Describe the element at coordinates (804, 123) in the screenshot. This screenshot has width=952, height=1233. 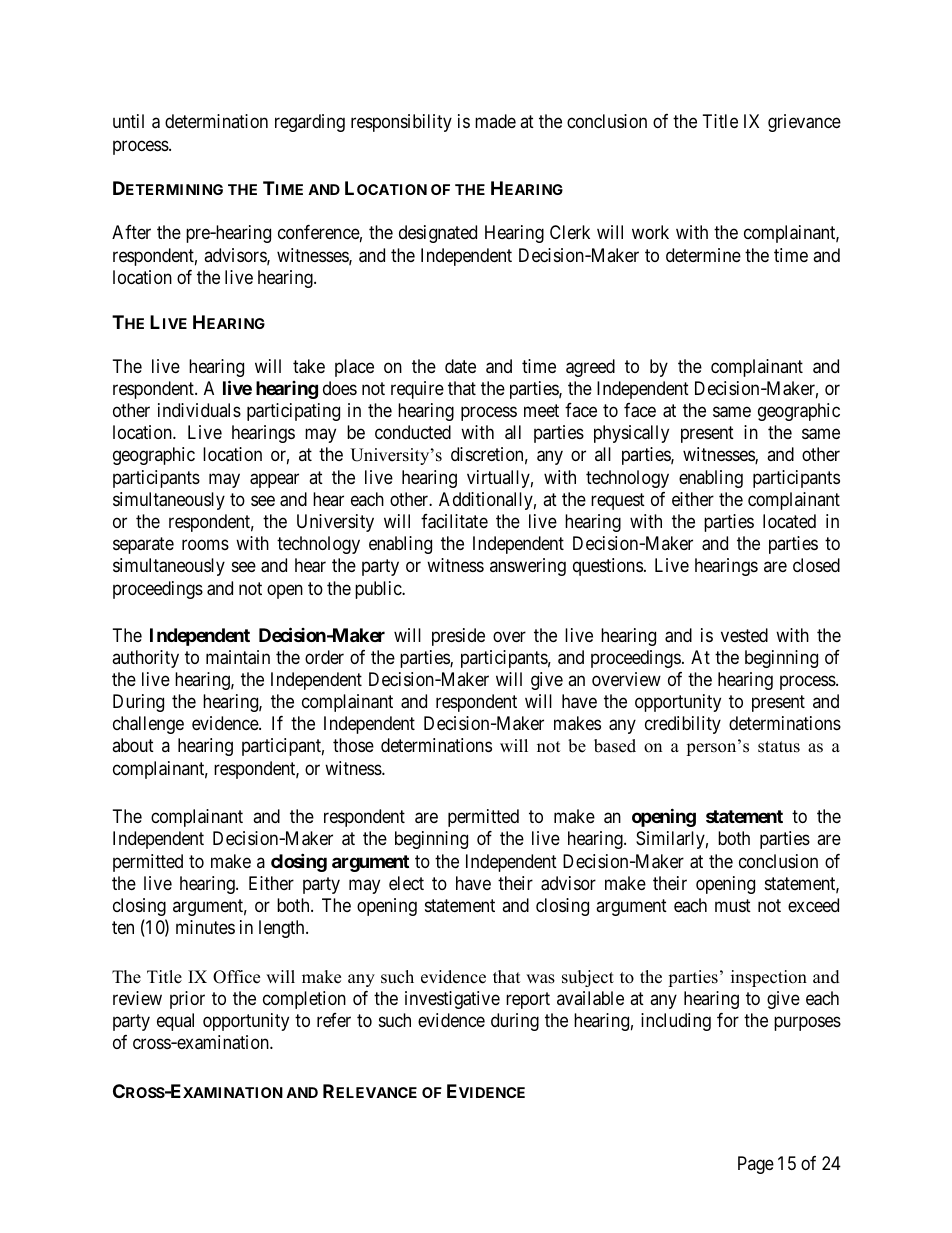
I see `grievance` at that location.
